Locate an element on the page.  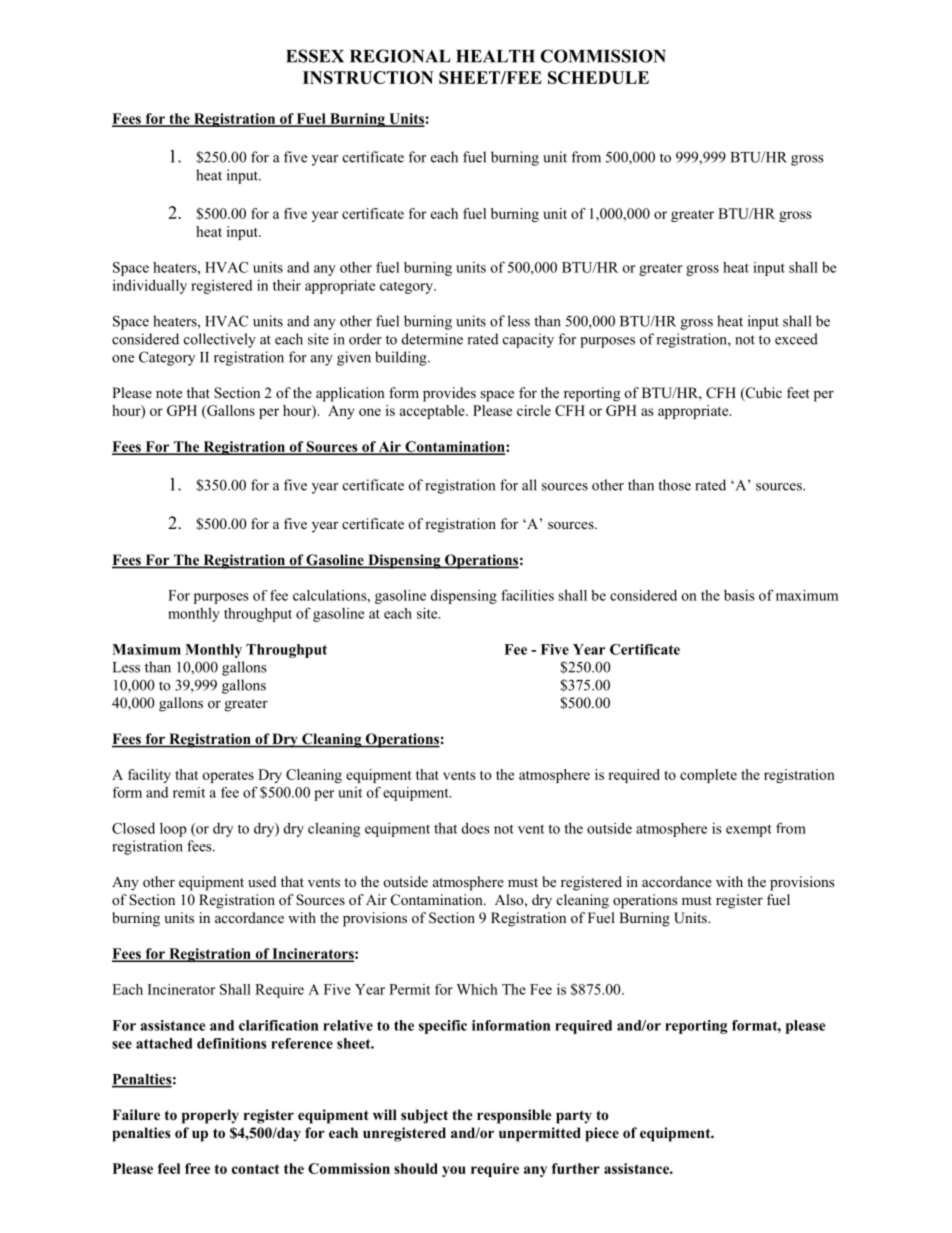
exempt is located at coordinates (749, 830).
